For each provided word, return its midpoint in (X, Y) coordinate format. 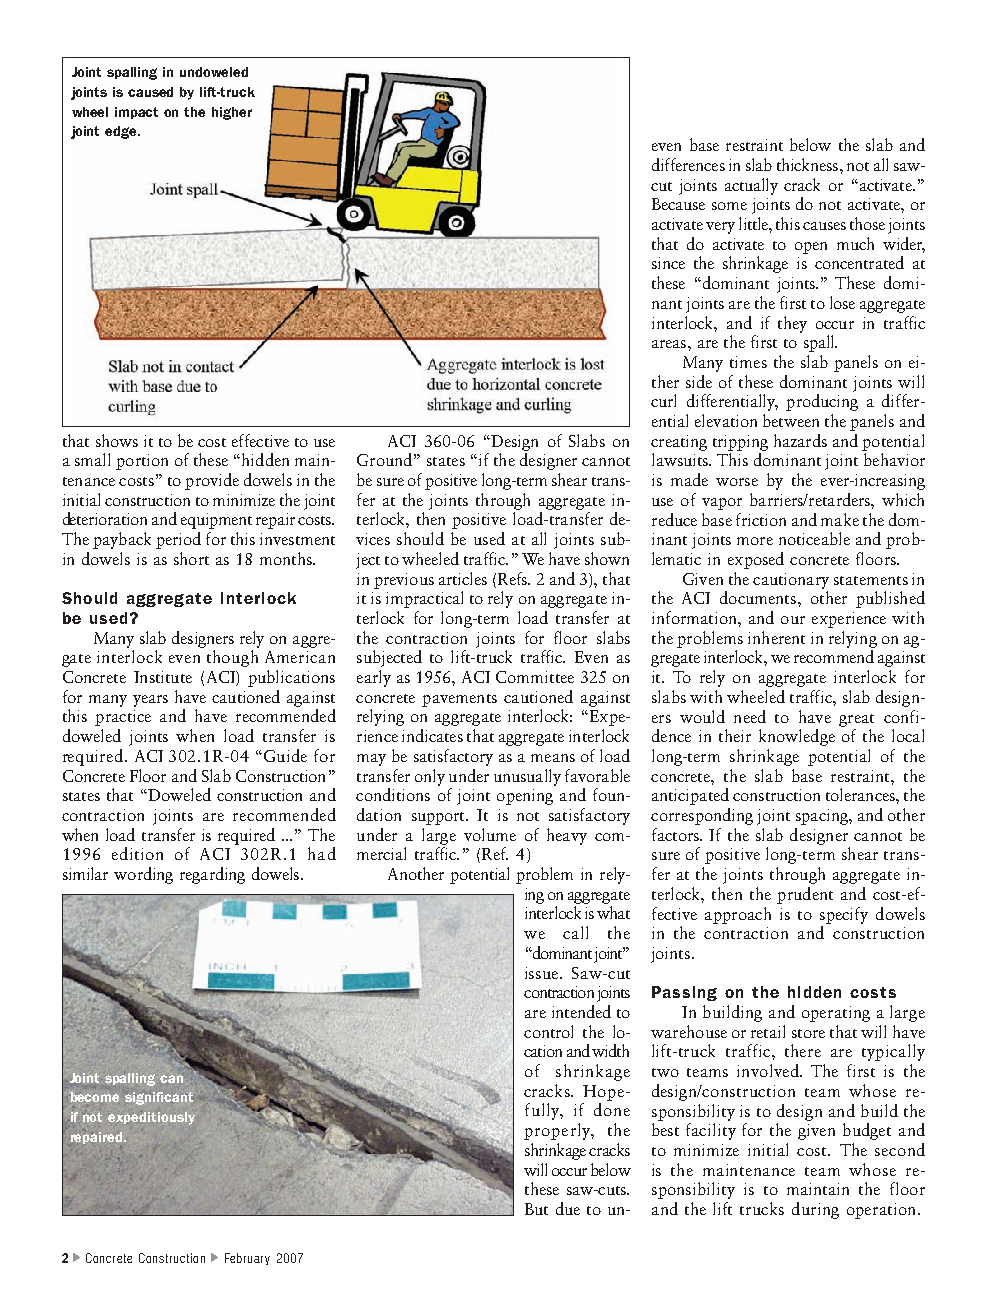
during (815, 1210)
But (536, 1209)
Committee (535, 677)
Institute (163, 677)
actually (751, 186)
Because (678, 204)
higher (232, 113)
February (247, 1259)
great (856, 720)
